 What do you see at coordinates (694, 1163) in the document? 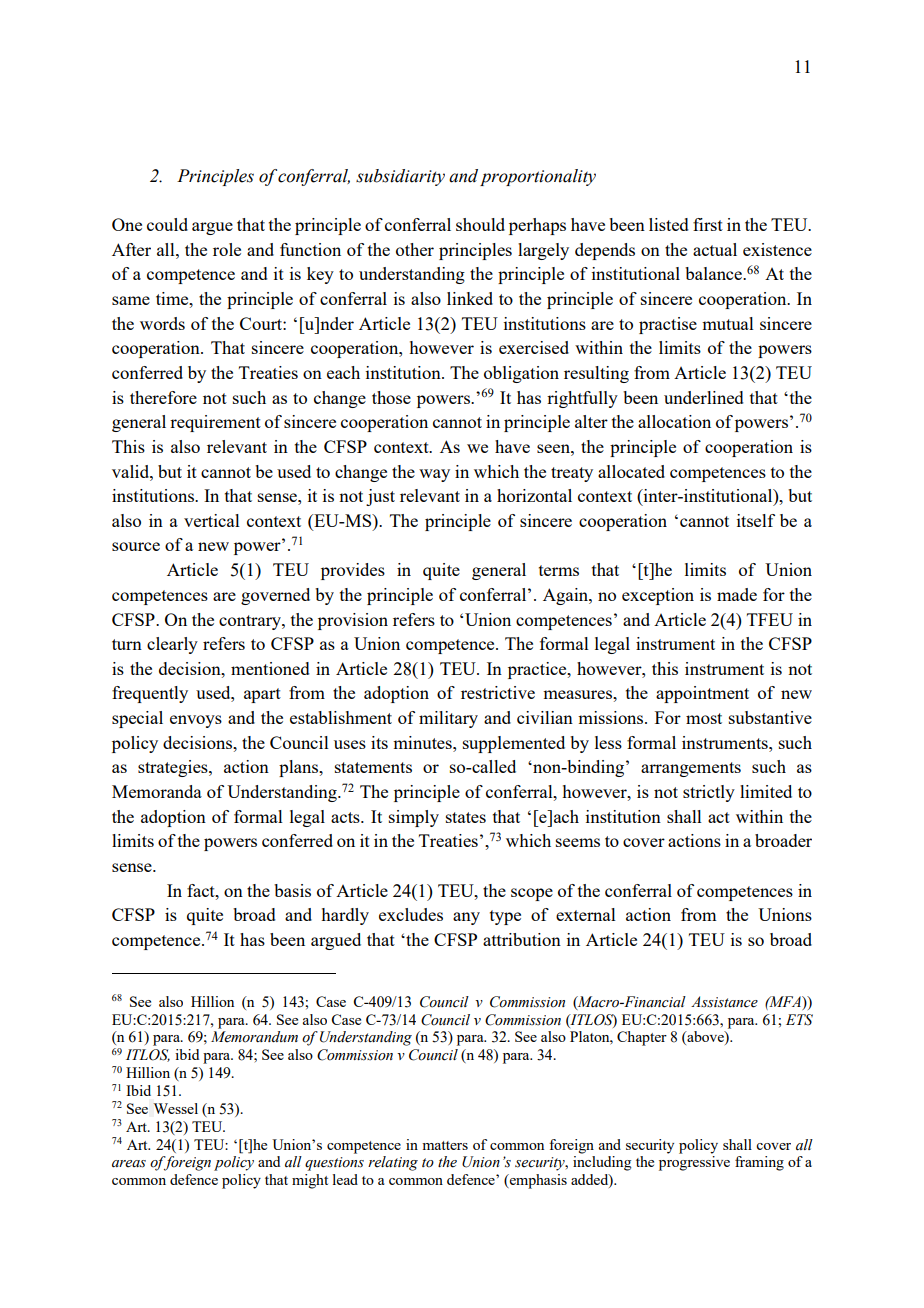
I see `progressive` at bounding box center [694, 1163].
